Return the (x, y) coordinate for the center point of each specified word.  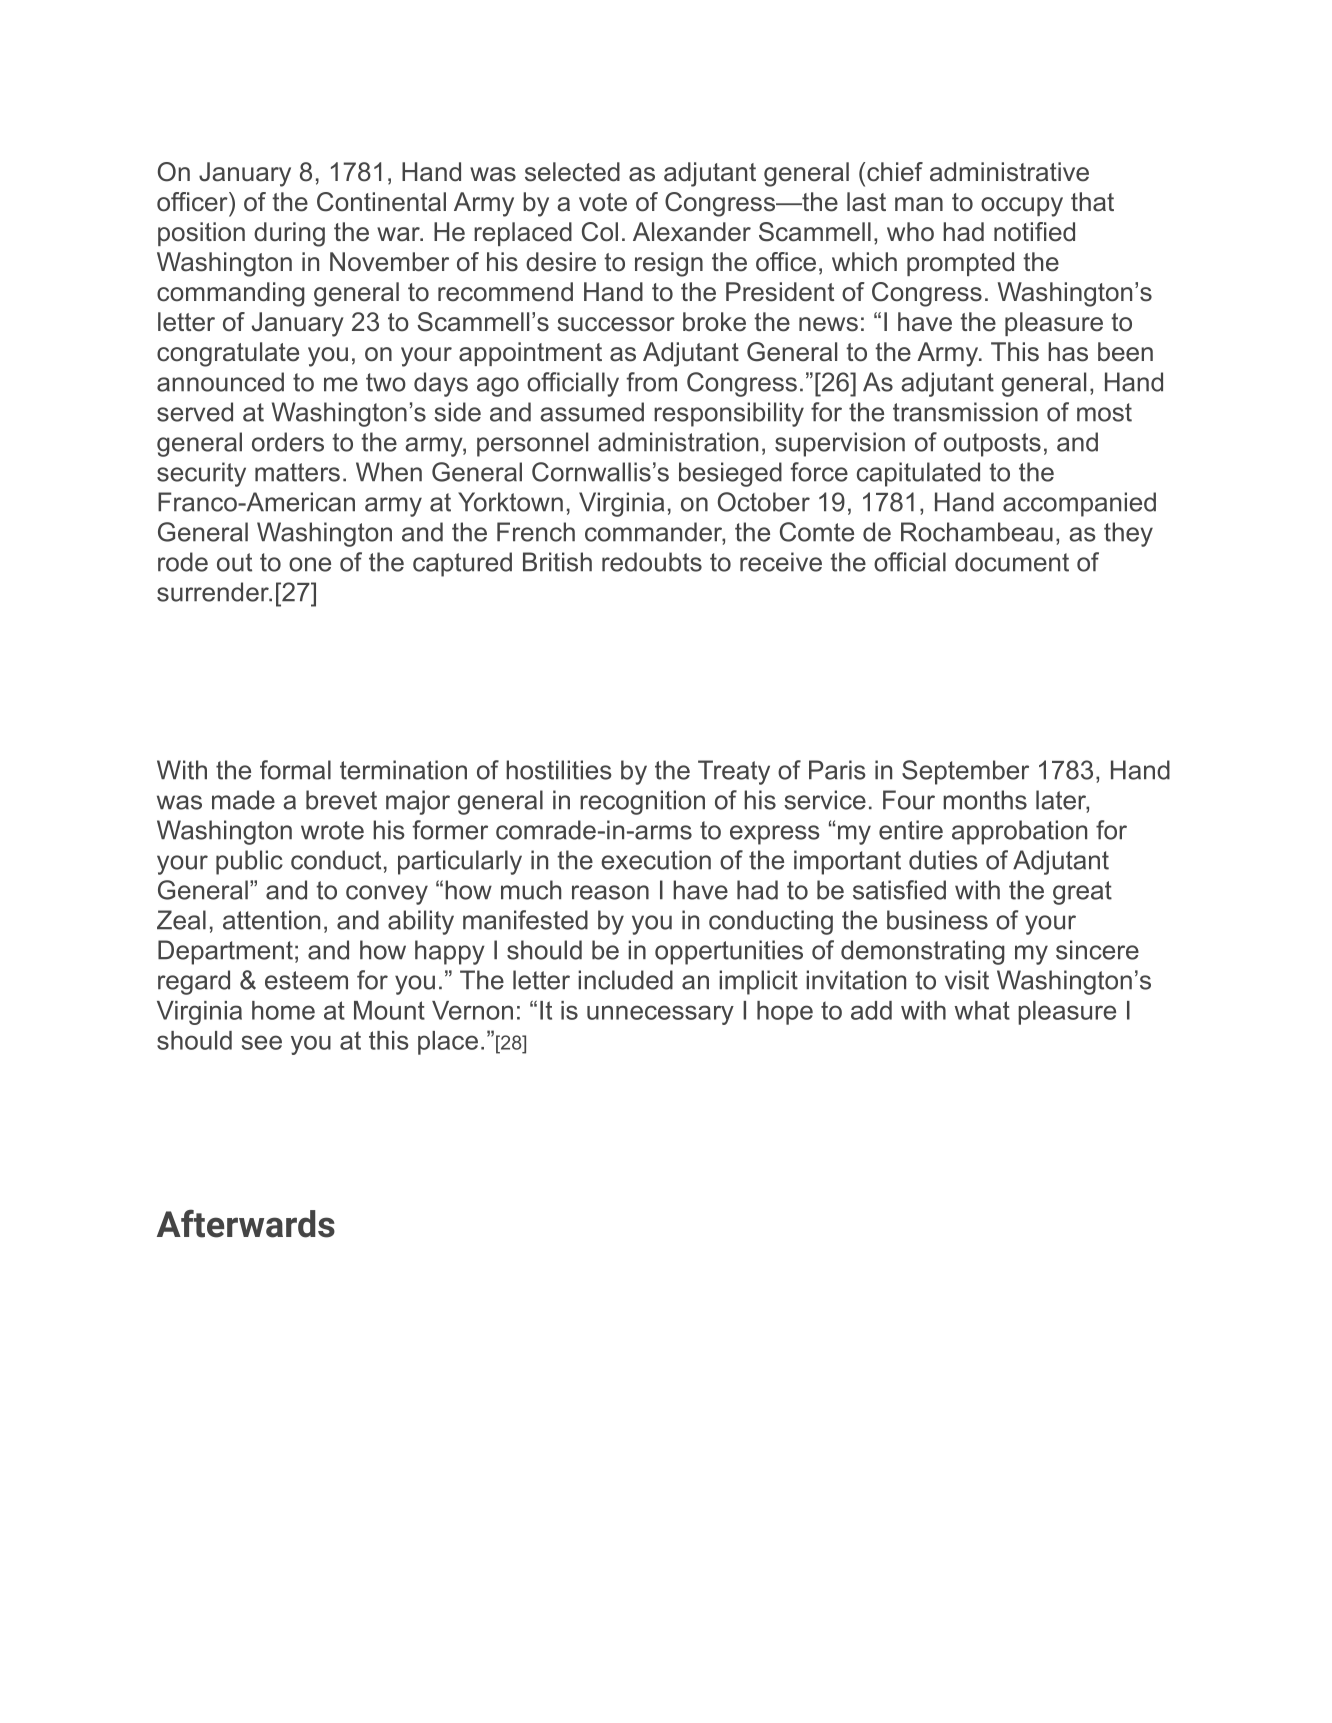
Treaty (734, 772)
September (965, 772)
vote (603, 202)
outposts (992, 445)
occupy (1022, 207)
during (289, 234)
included (625, 980)
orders (288, 442)
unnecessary (660, 1015)
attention (271, 920)
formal (295, 770)
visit (967, 980)
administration (678, 442)
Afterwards (246, 1223)
